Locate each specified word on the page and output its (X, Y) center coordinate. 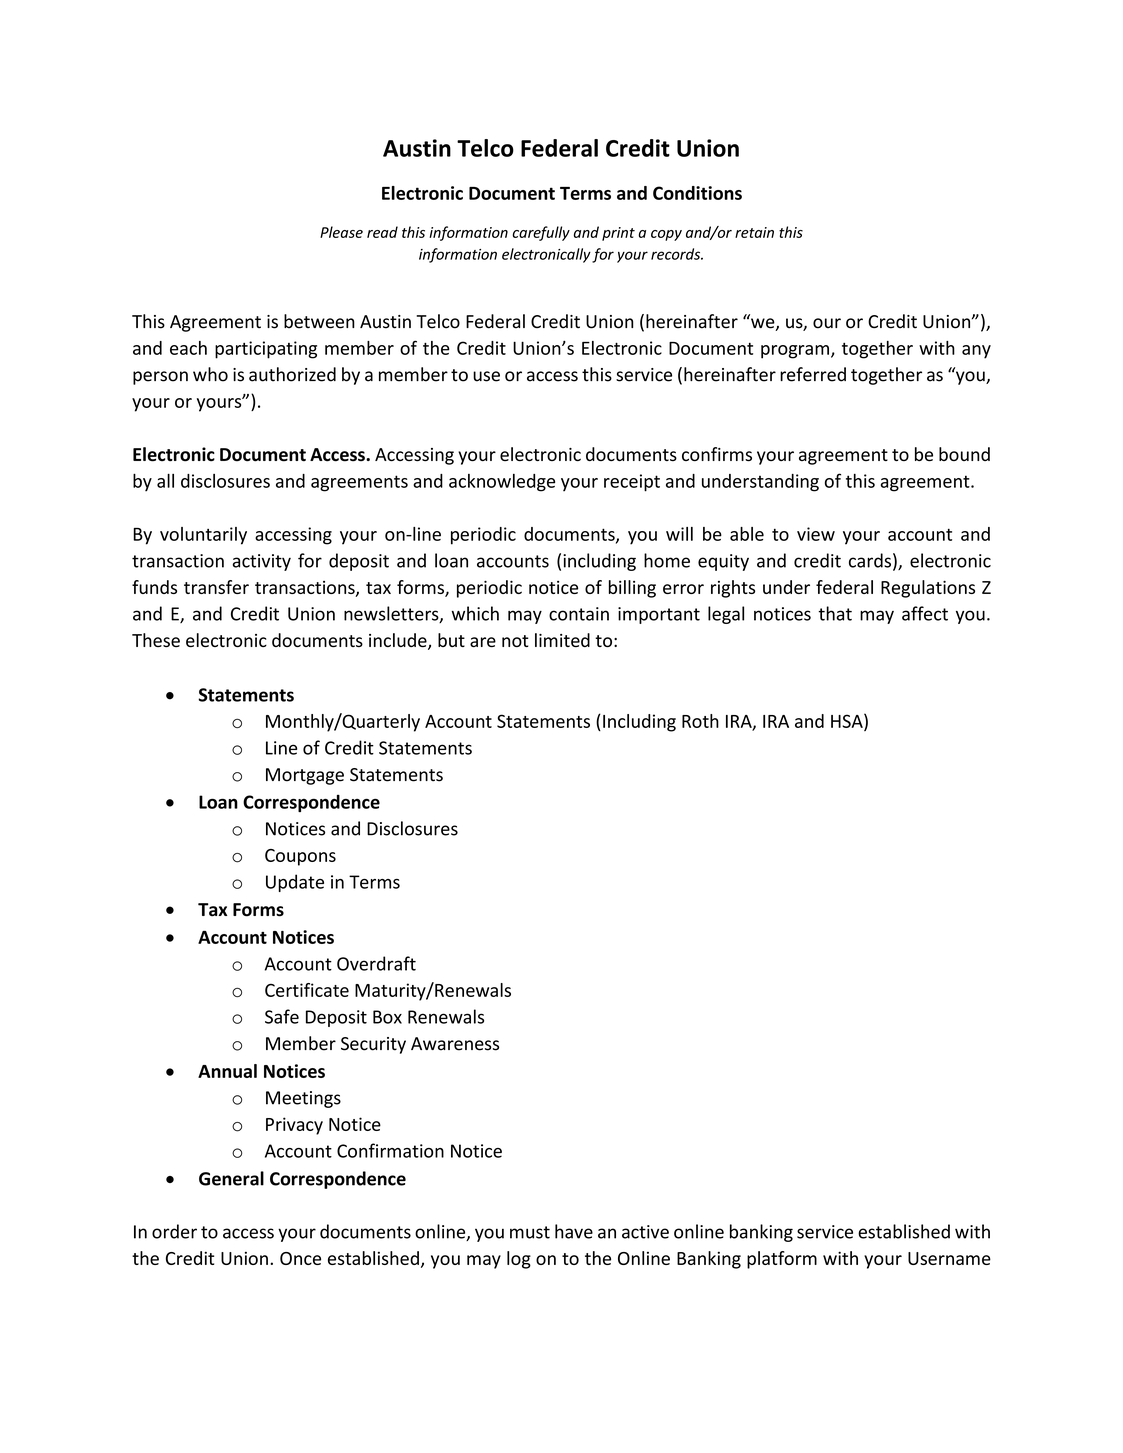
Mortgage (305, 776)
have (574, 1231)
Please (341, 232)
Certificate (307, 990)
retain (754, 232)
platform (782, 1260)
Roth (700, 721)
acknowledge (502, 483)
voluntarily (203, 536)
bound (964, 454)
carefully (541, 233)
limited (562, 640)
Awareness (455, 1044)
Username (949, 1258)
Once (300, 1258)
